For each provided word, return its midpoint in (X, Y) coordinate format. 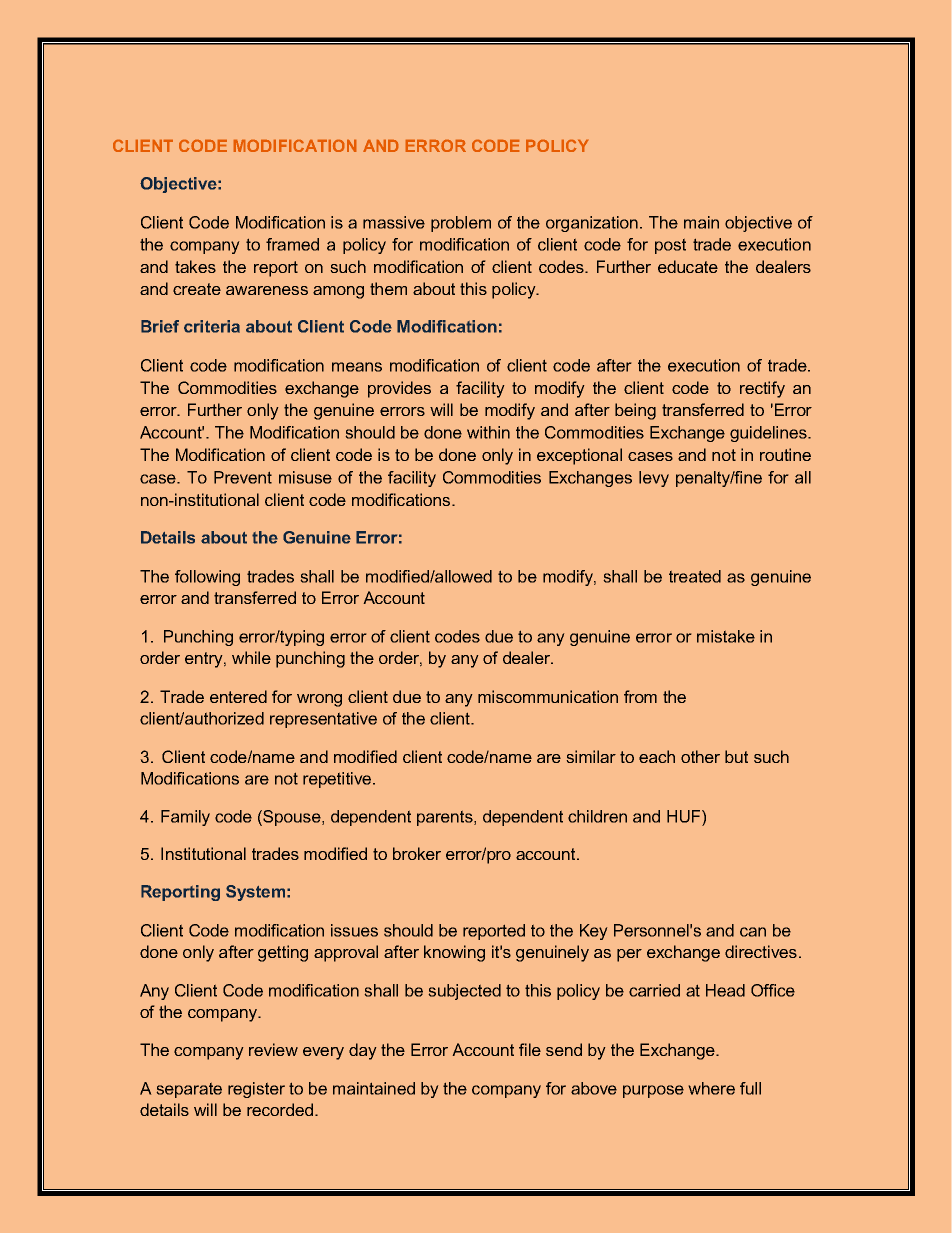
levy (654, 479)
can (753, 932)
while (251, 657)
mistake (726, 636)
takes (195, 266)
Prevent (243, 477)
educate (688, 266)
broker (417, 853)
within (488, 432)
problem (461, 224)
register (256, 1090)
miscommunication (548, 696)
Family (185, 818)
